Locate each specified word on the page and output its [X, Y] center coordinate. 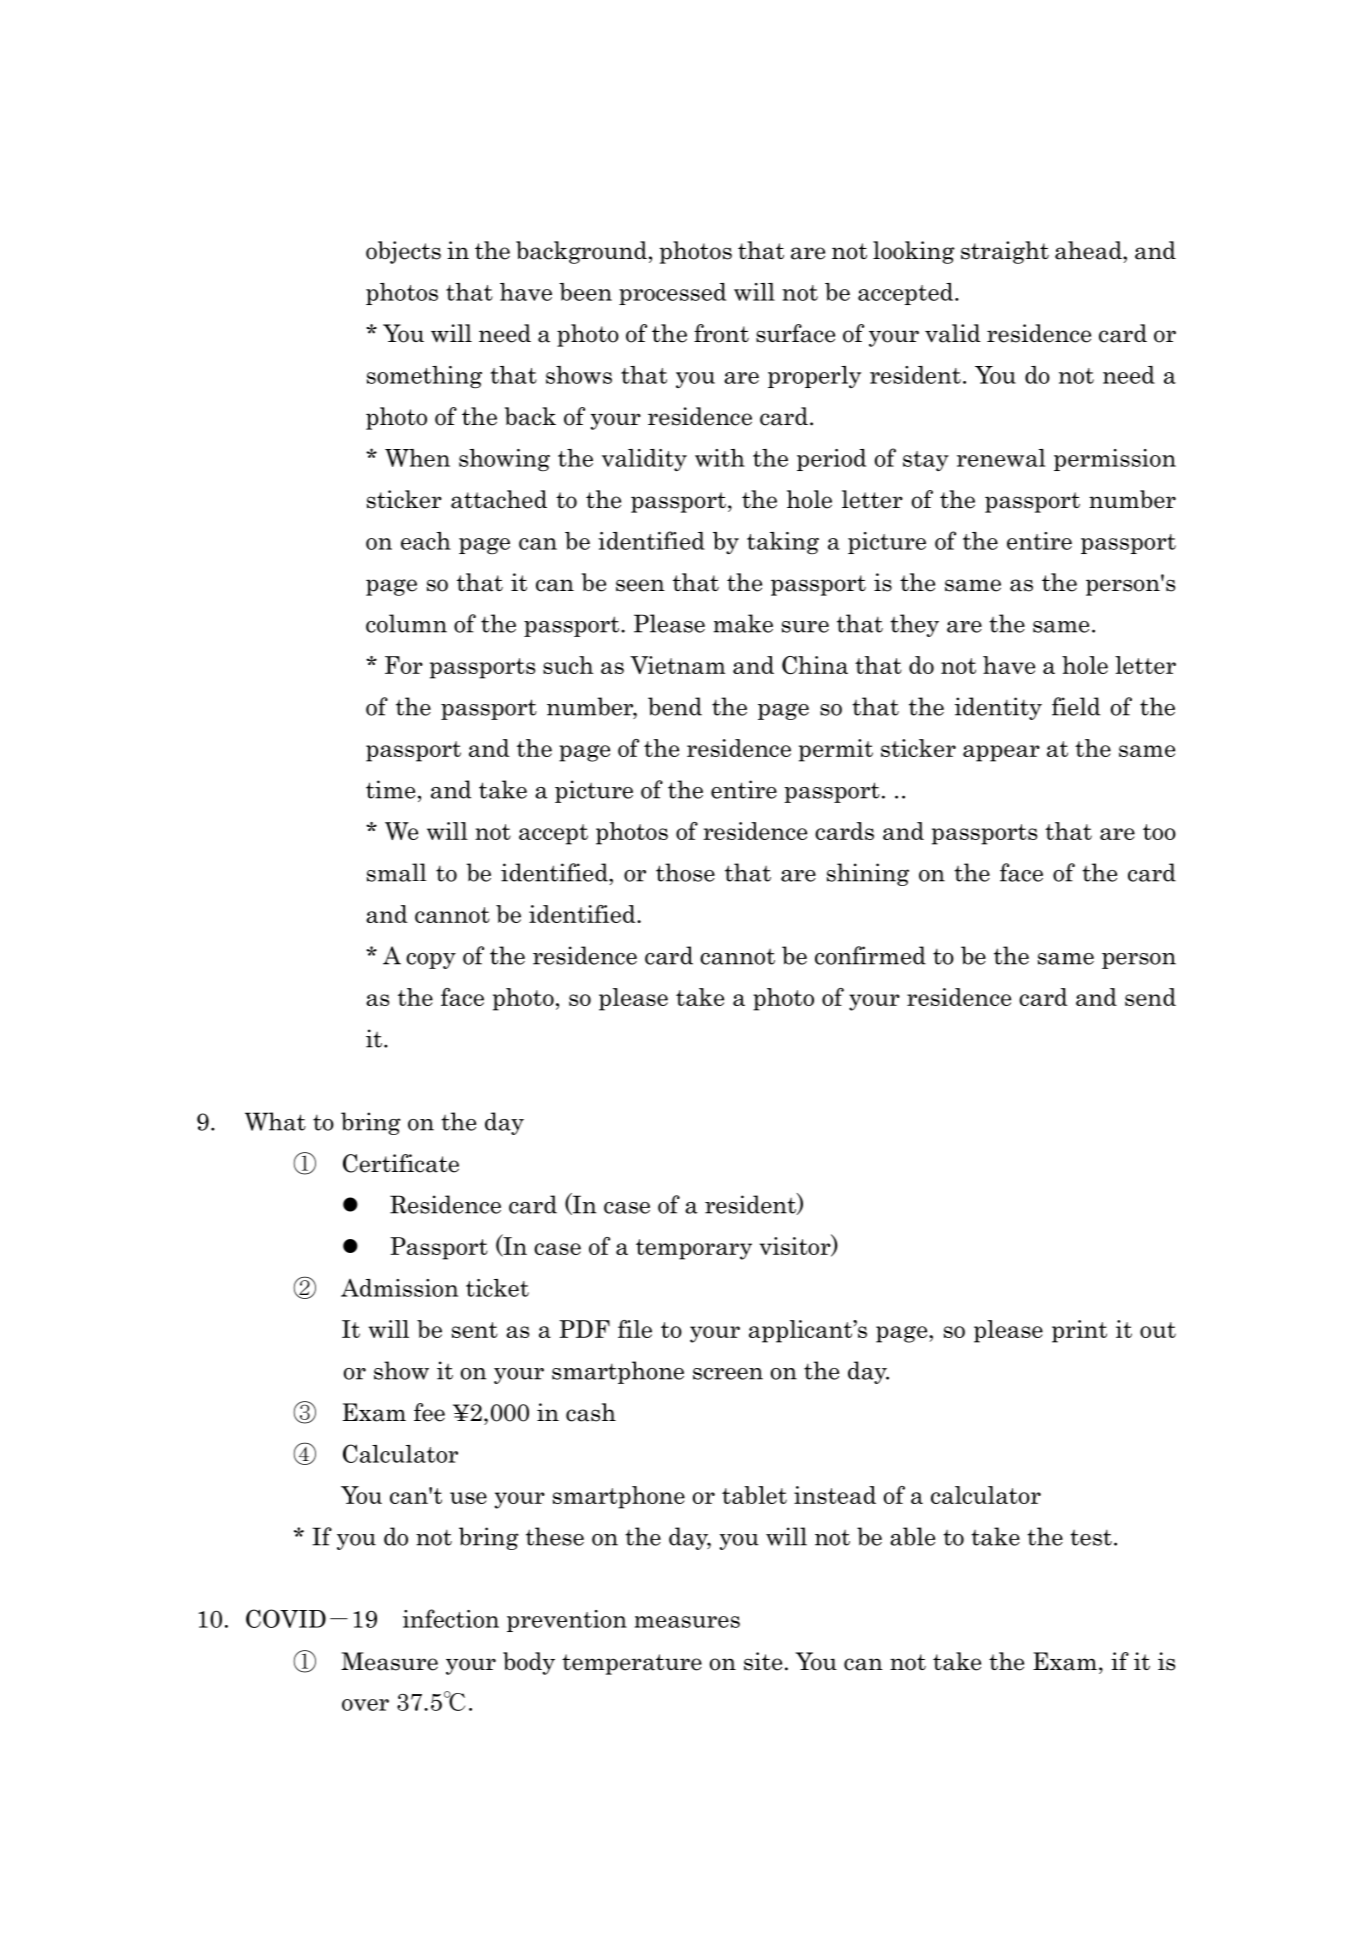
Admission [399, 1288]
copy [431, 961]
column [406, 623]
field [1076, 706]
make [743, 623]
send [1150, 997]
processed [672, 294]
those [685, 872]
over [365, 1705]
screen [728, 1374]
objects [403, 252]
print [1079, 1331]
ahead [1089, 250]
